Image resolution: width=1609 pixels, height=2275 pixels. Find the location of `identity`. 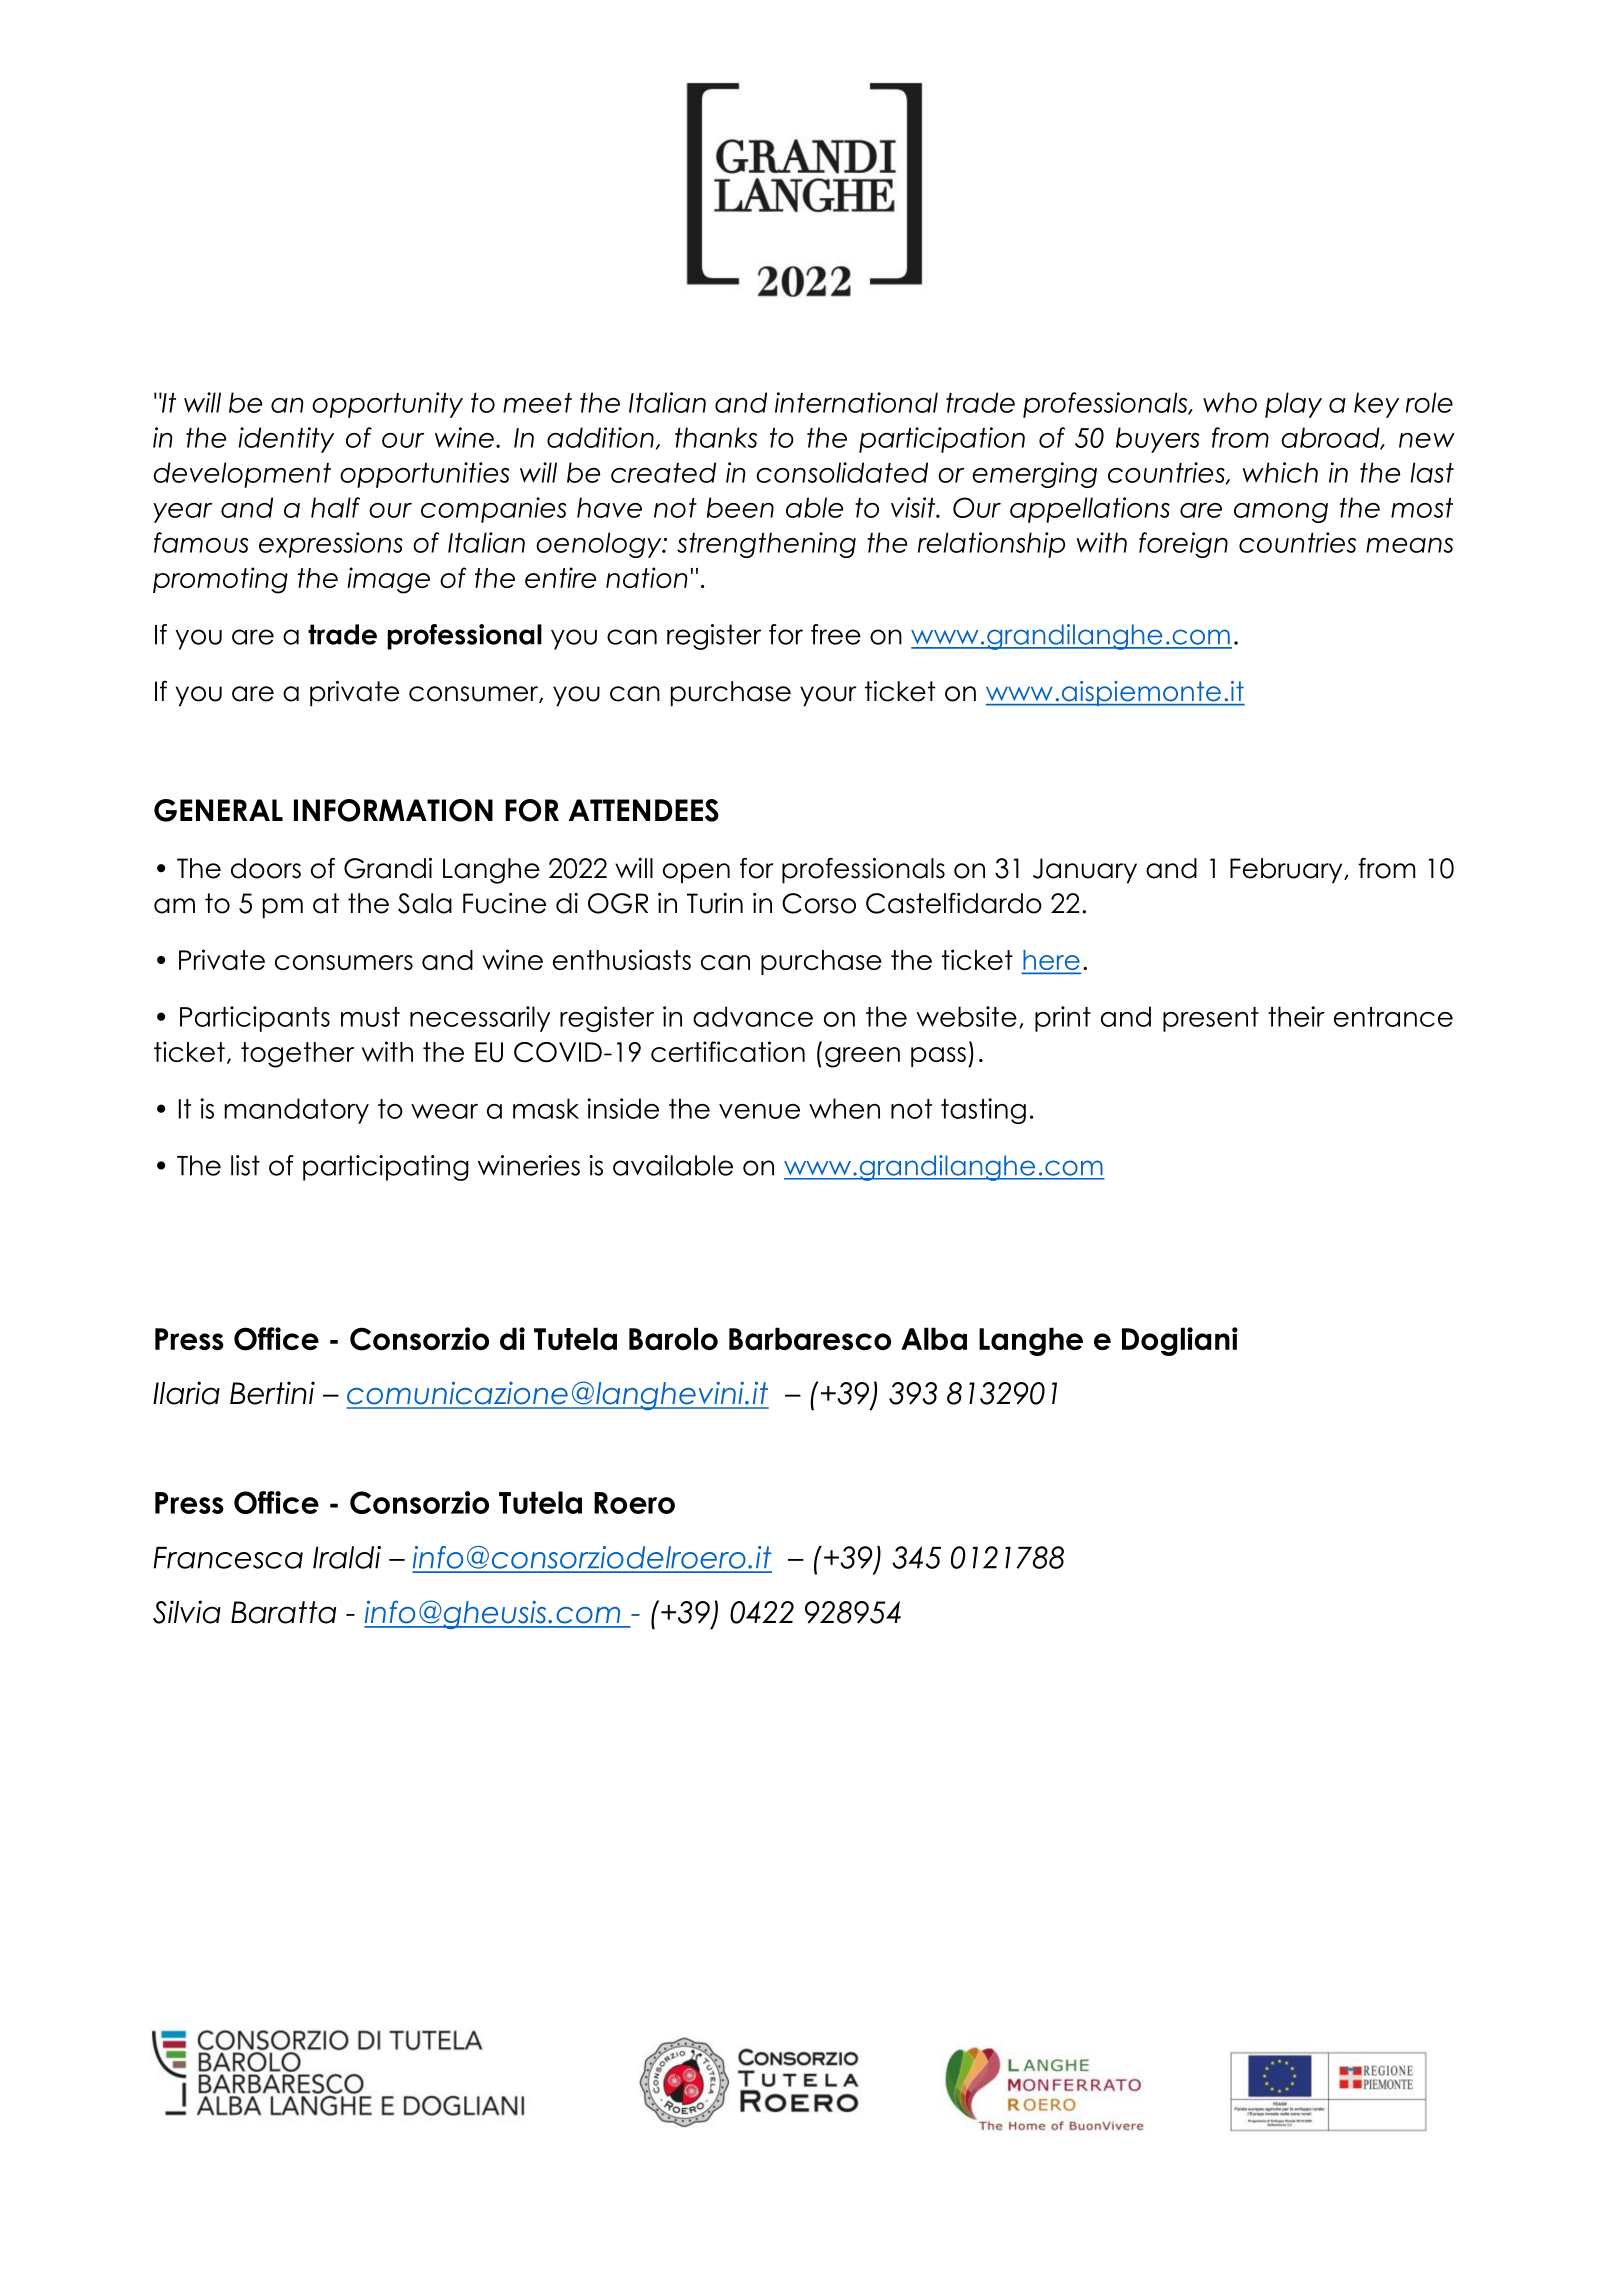

identity is located at coordinates (286, 440).
